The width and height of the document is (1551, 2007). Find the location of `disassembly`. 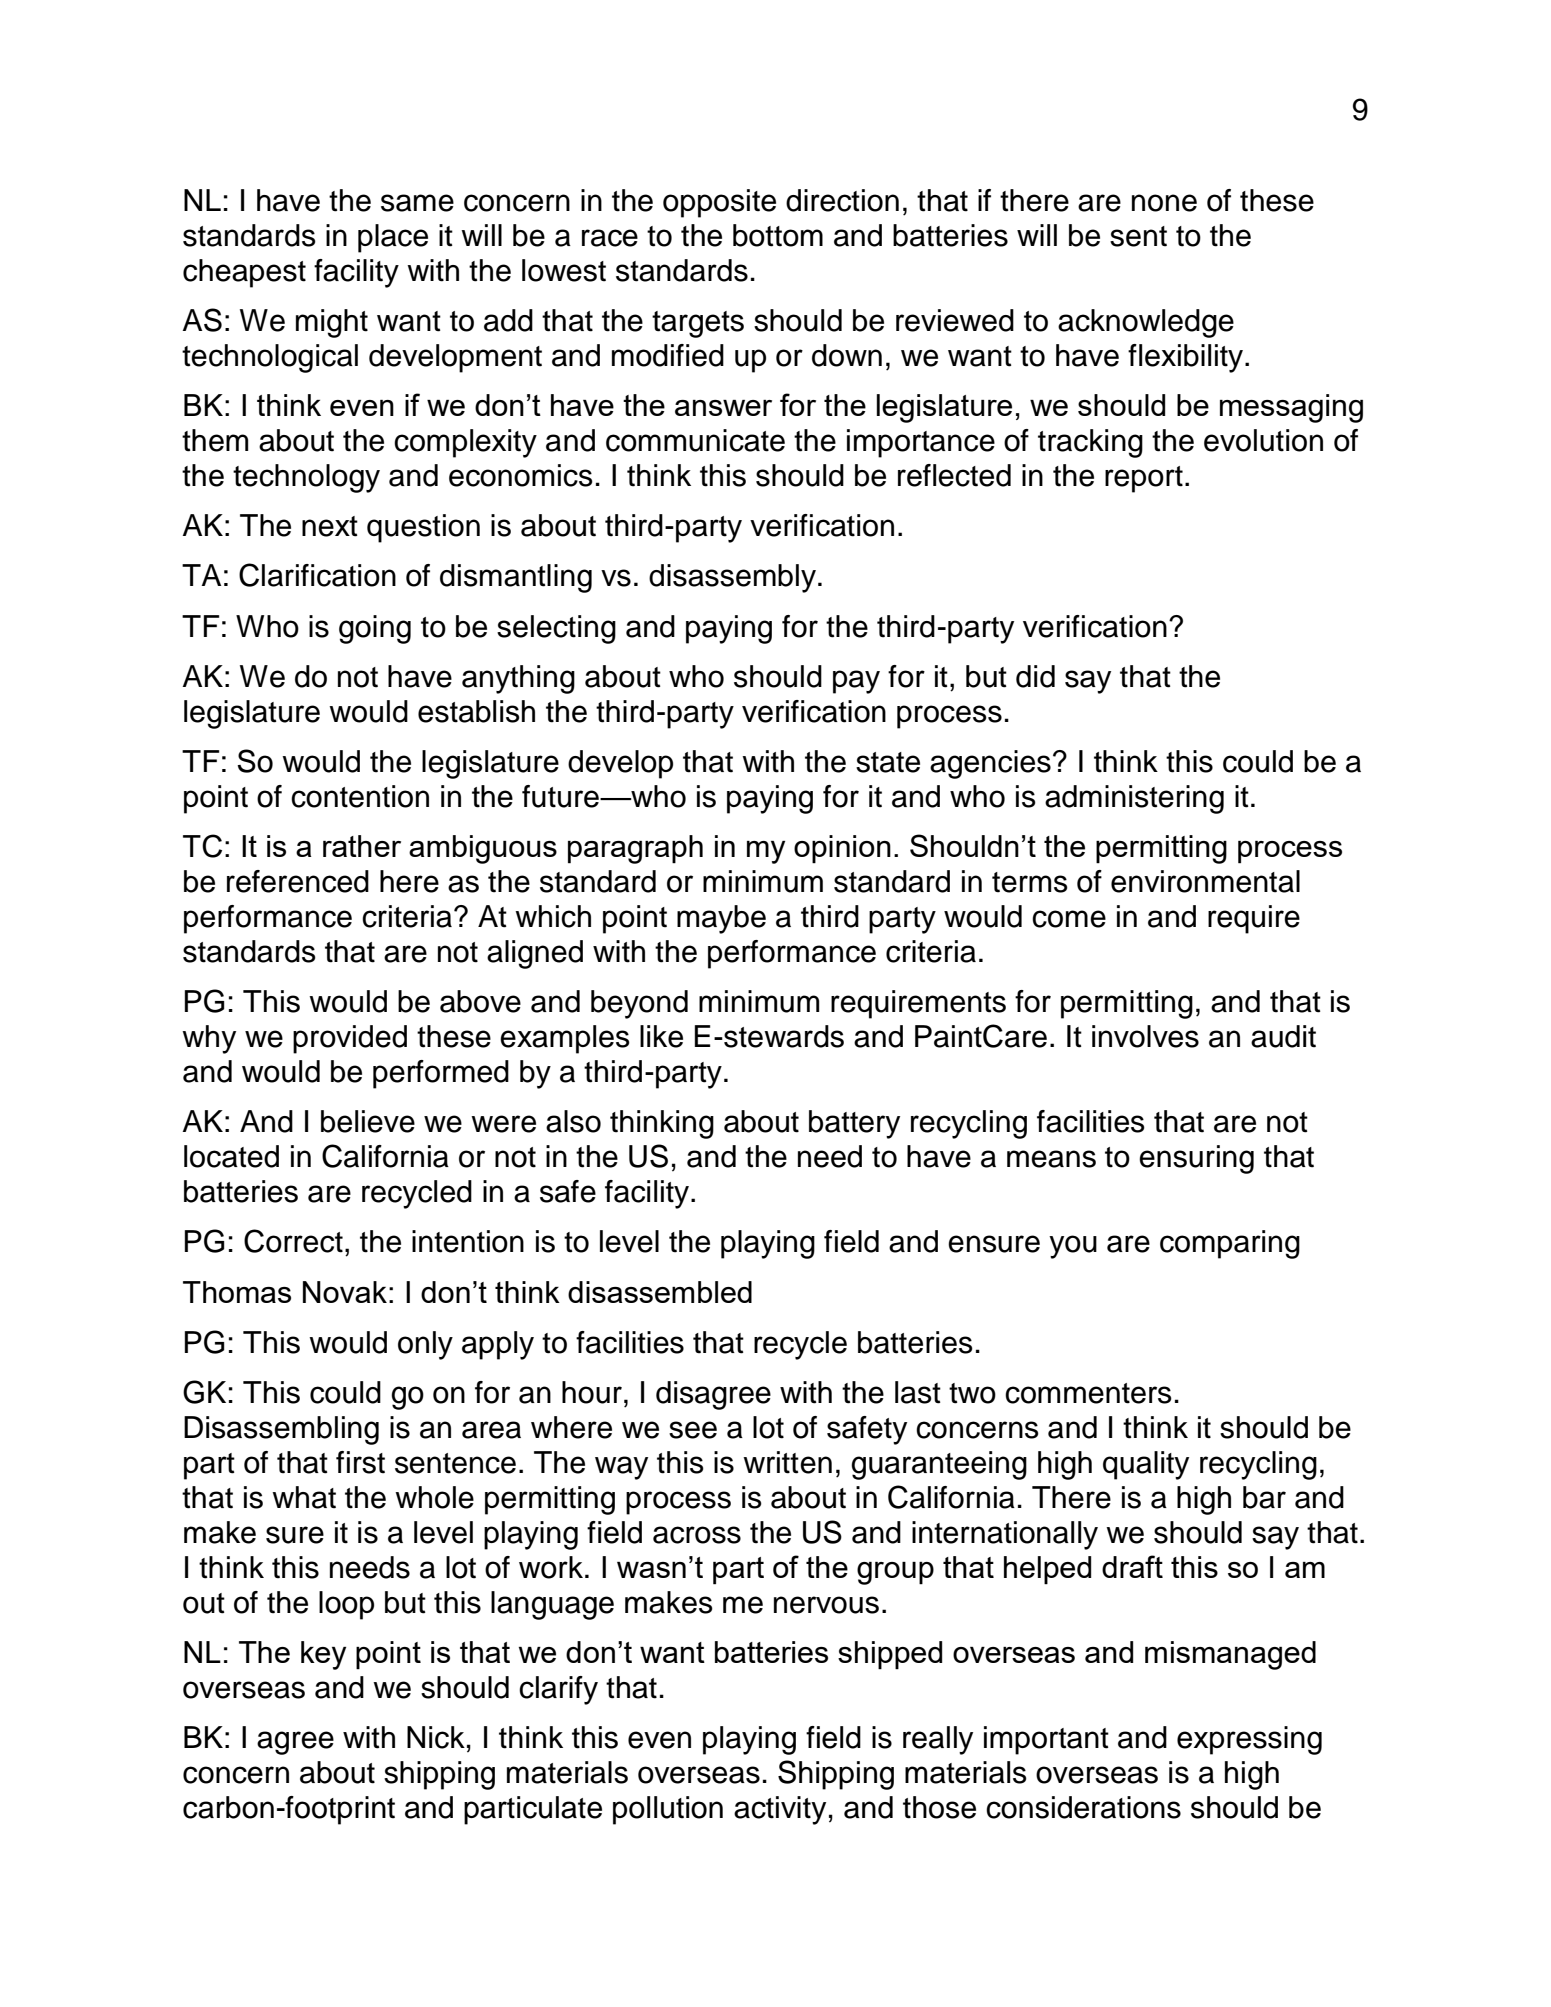

disassembly is located at coordinates (732, 578).
